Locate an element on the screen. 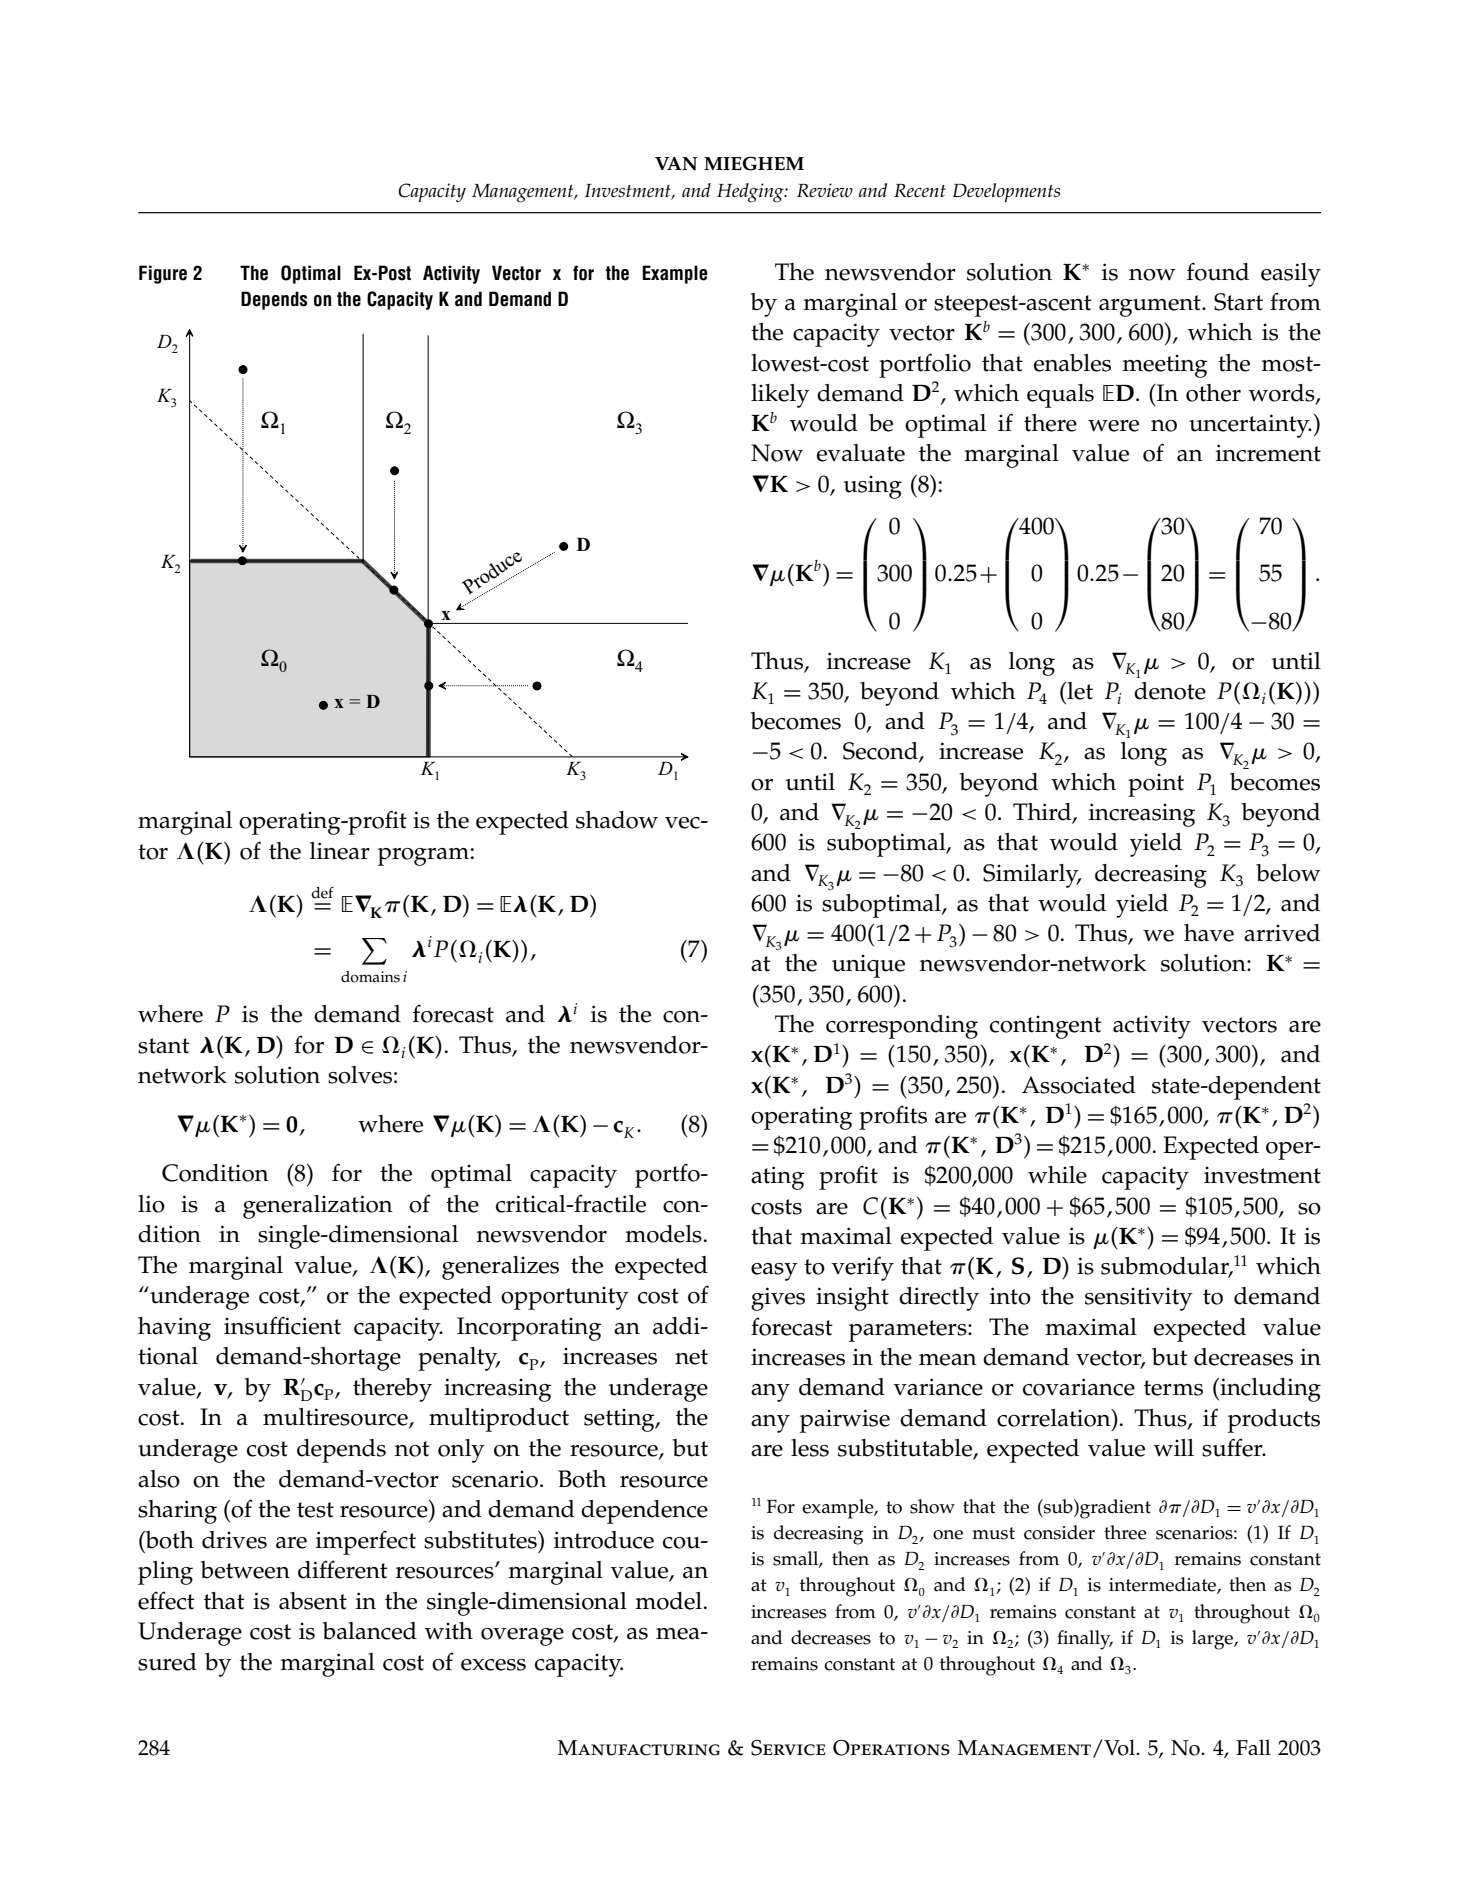 The height and width of the screenshot is (1889, 1459). having is located at coordinates (174, 1329).
